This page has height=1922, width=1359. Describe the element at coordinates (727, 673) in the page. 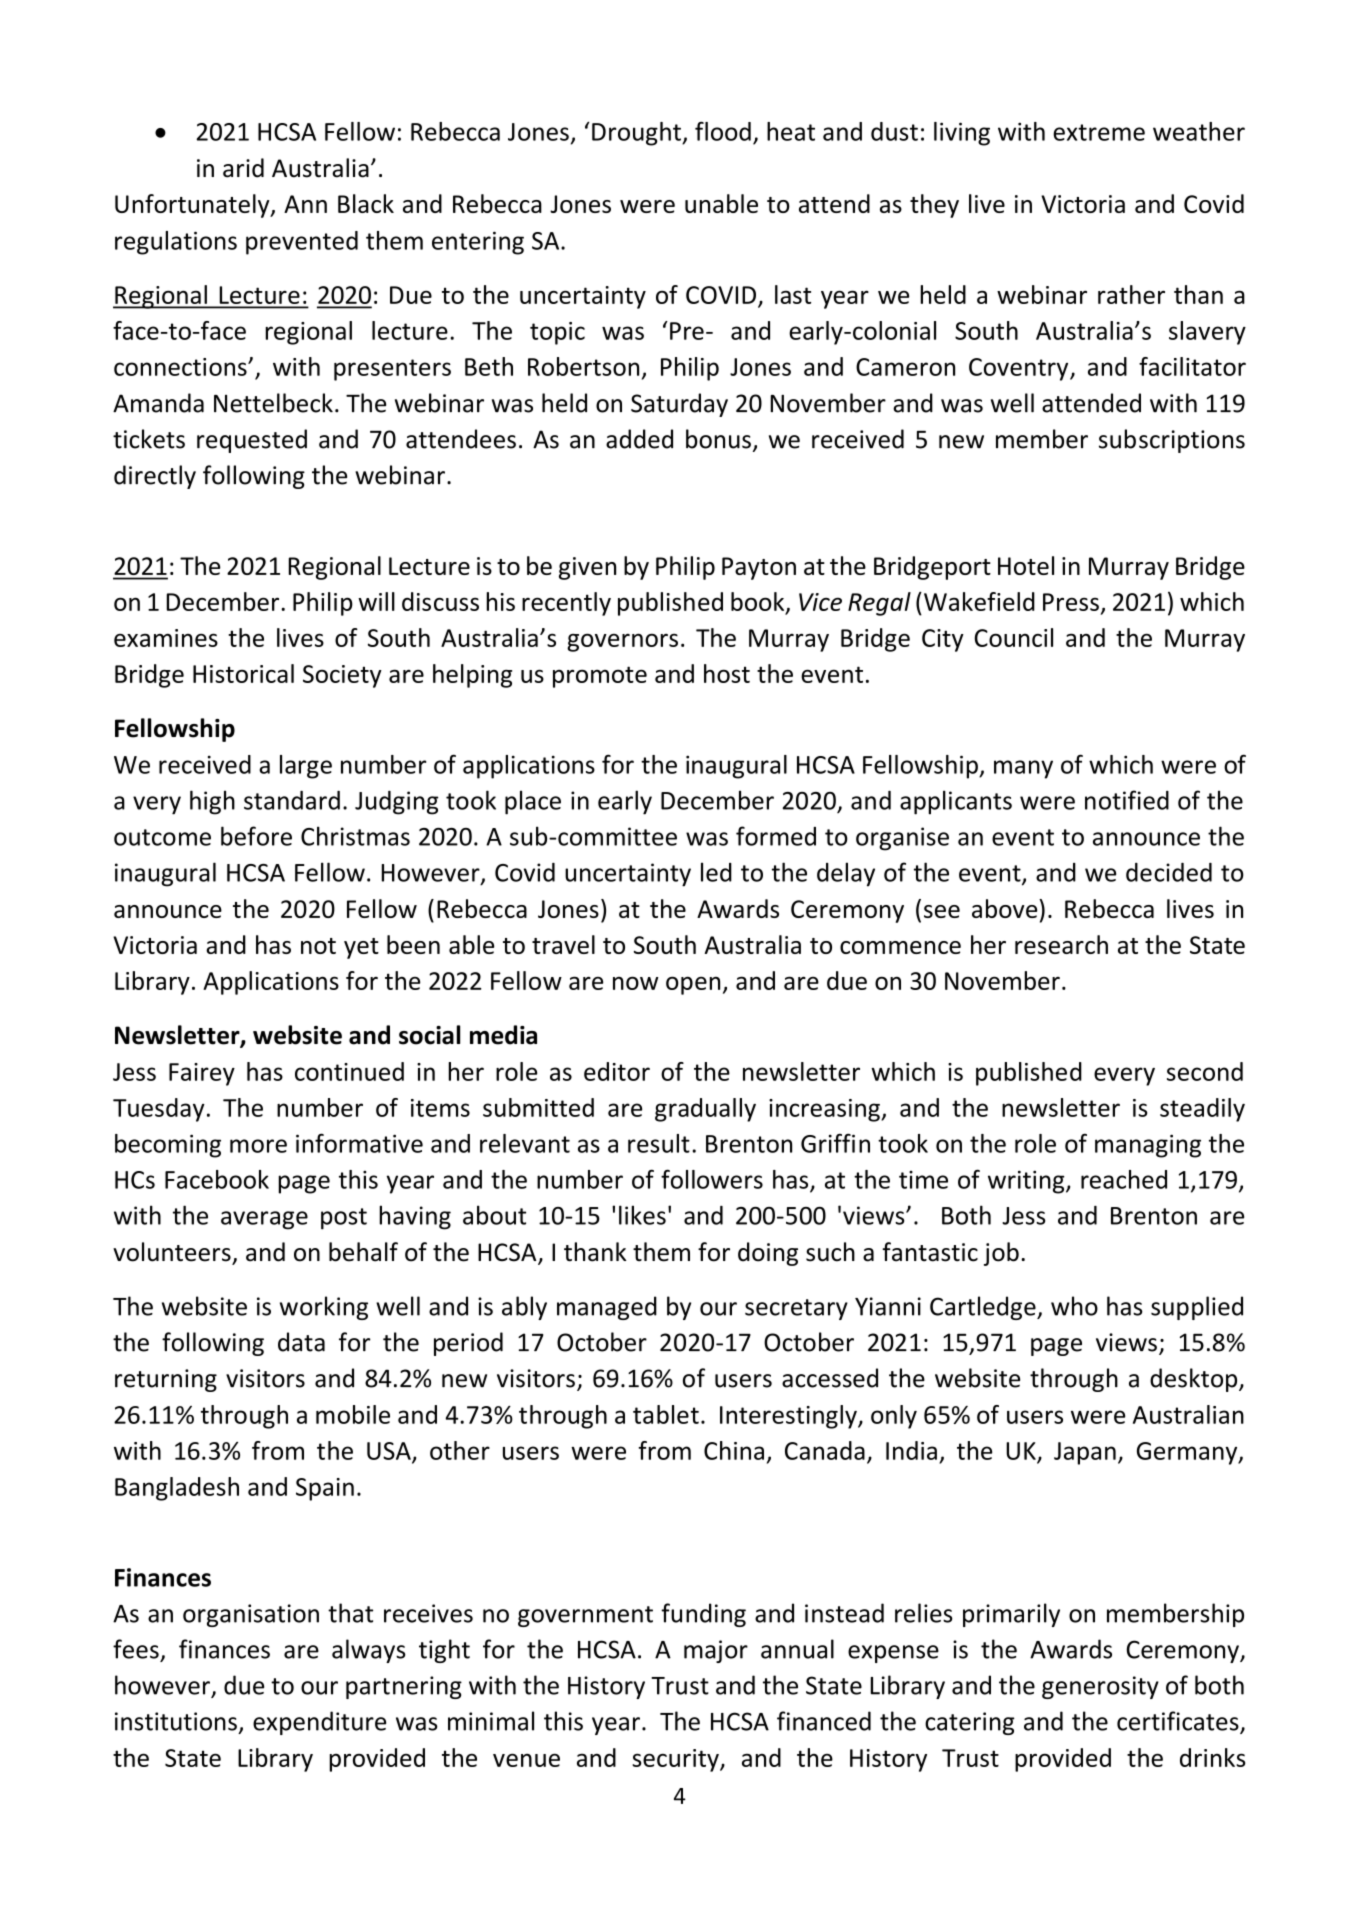

I see `host` at that location.
